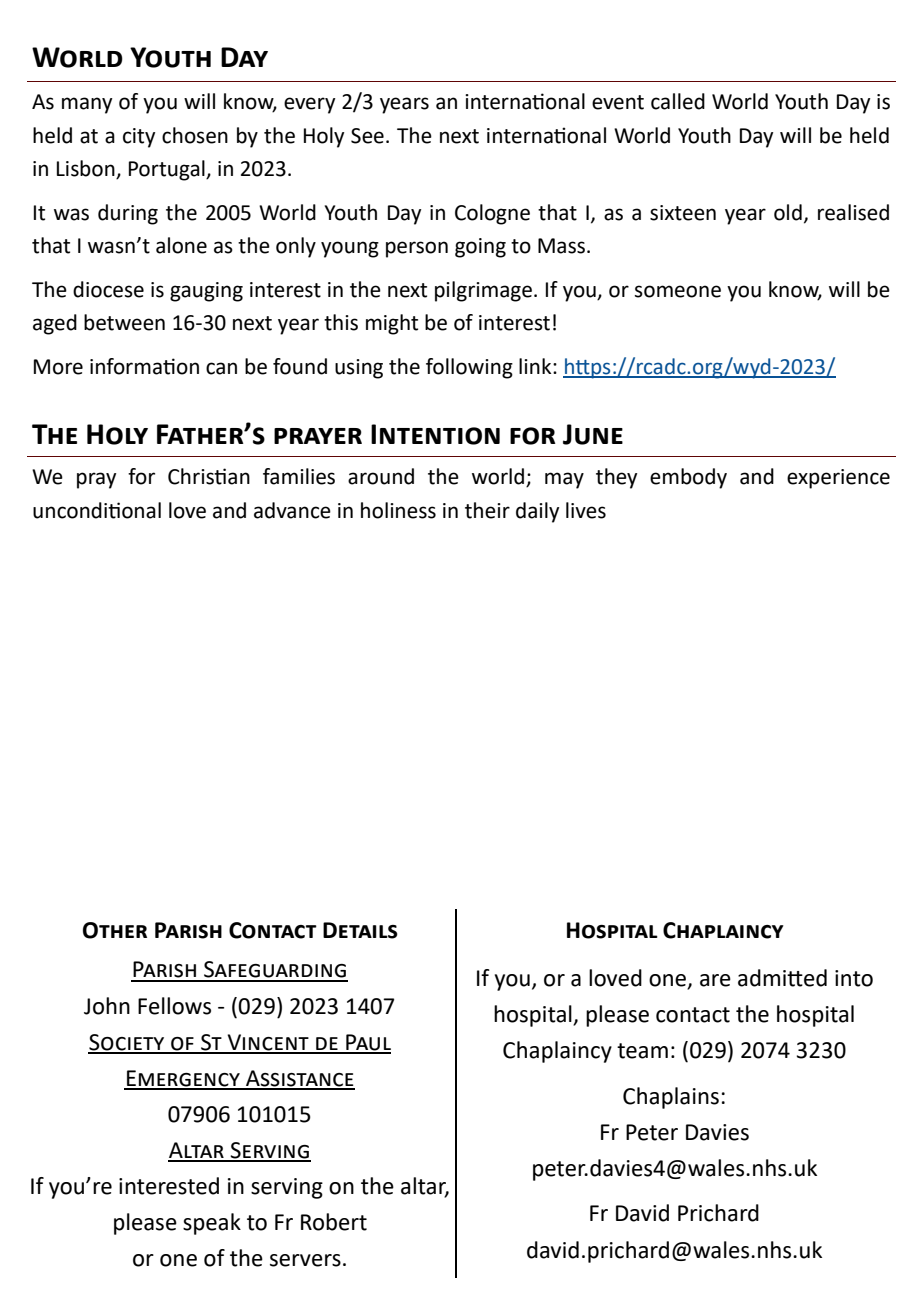  Describe the element at coordinates (139, 138) in the image. I see `city` at that location.
